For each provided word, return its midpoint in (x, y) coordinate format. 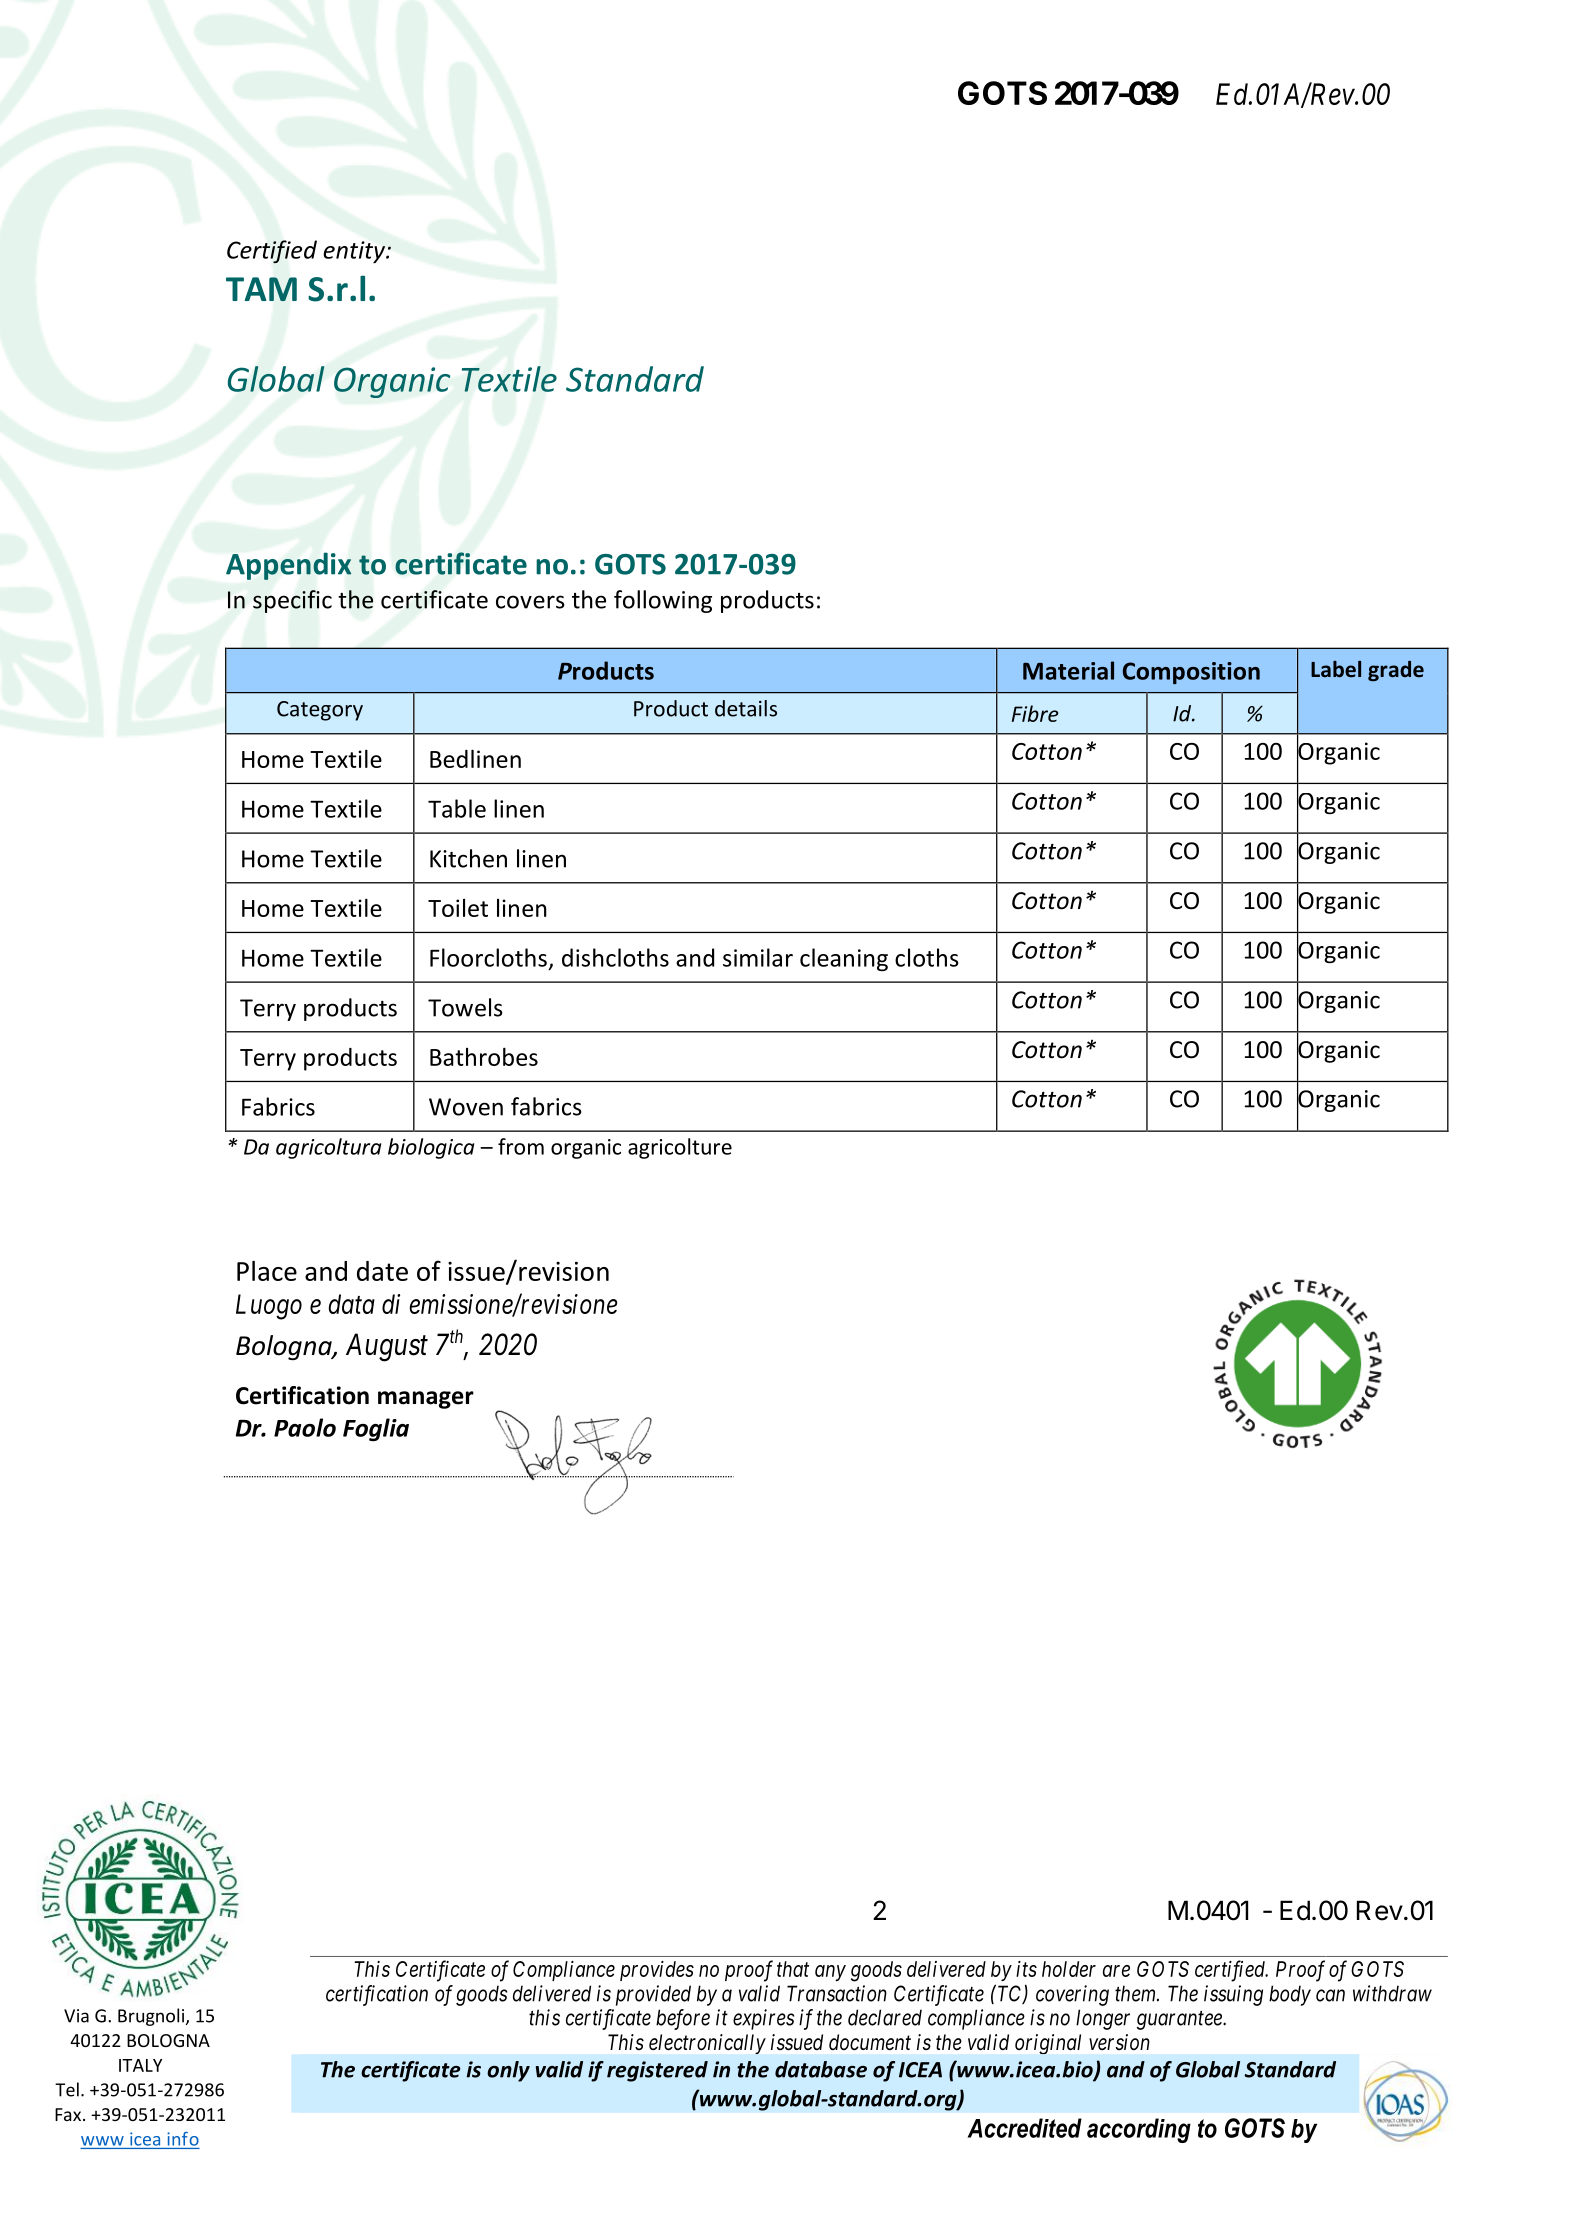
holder (1069, 1969)
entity (355, 252)
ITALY (140, 2065)
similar (758, 957)
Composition (1191, 673)
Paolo (305, 1427)
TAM (261, 289)
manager (426, 1400)
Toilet (458, 908)
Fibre (1035, 713)
